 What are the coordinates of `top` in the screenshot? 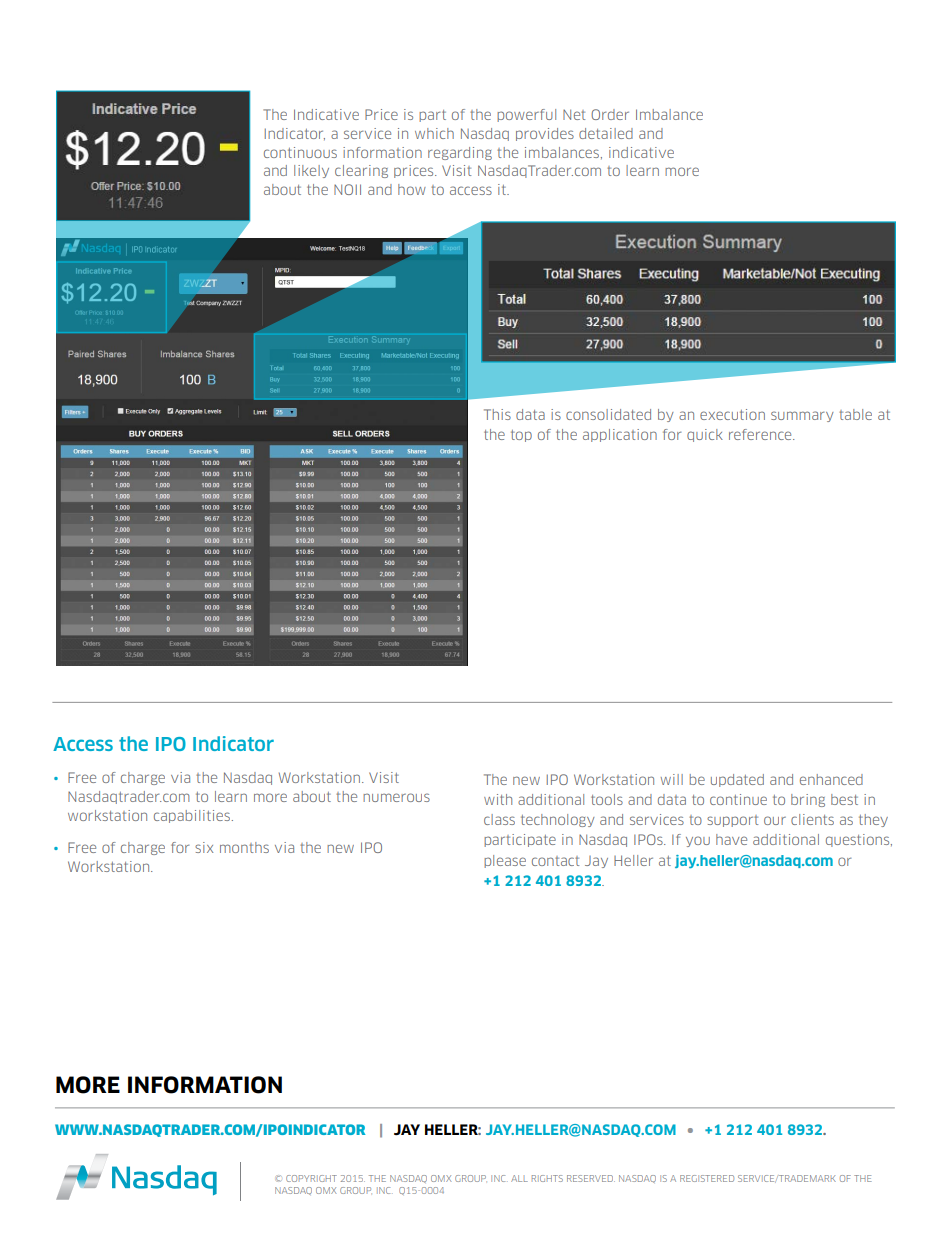 It's located at (521, 436).
